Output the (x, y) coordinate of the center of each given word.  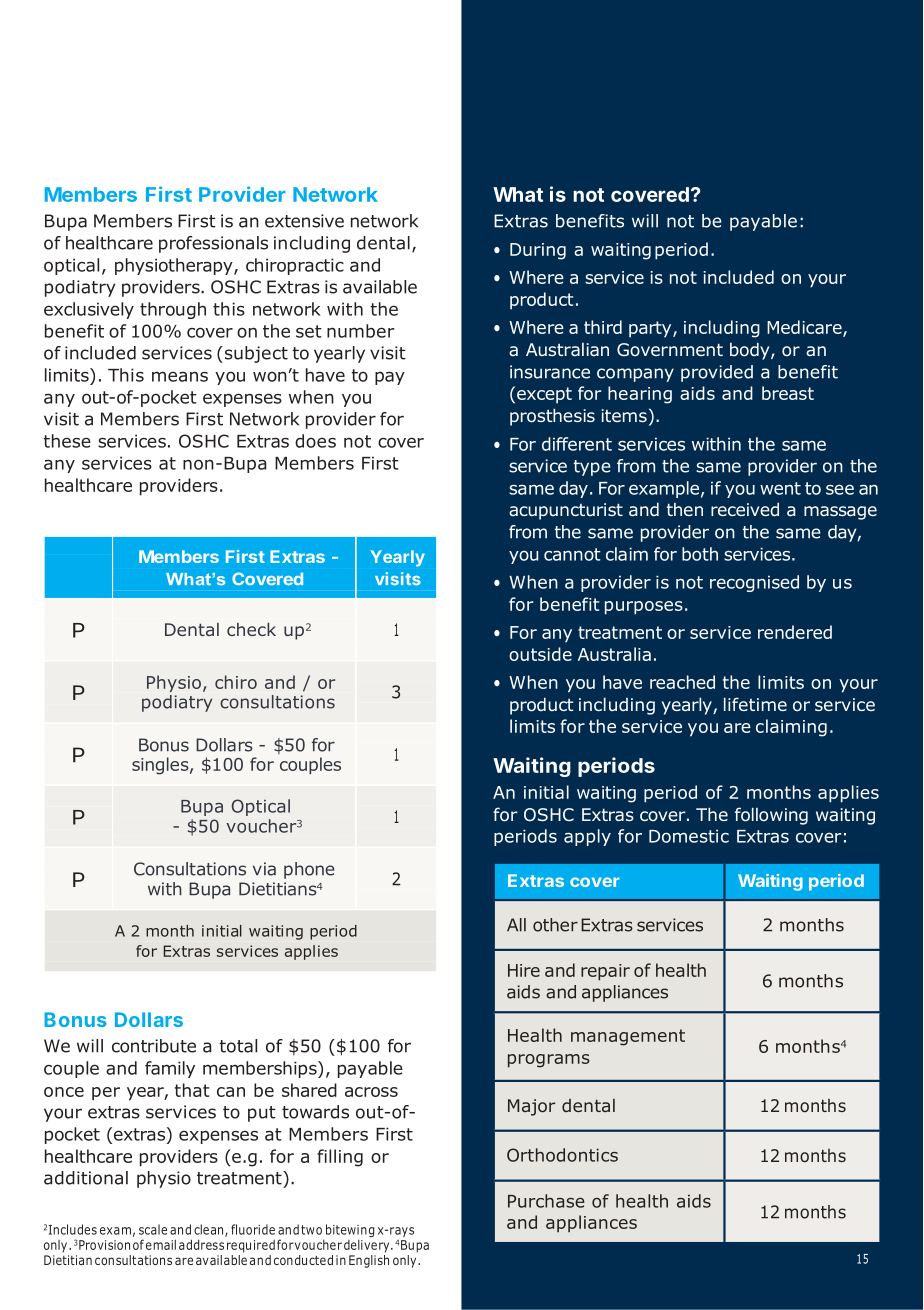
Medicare (805, 328)
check (251, 629)
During (538, 251)
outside (540, 654)
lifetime (755, 704)
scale (153, 1229)
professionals (213, 244)
